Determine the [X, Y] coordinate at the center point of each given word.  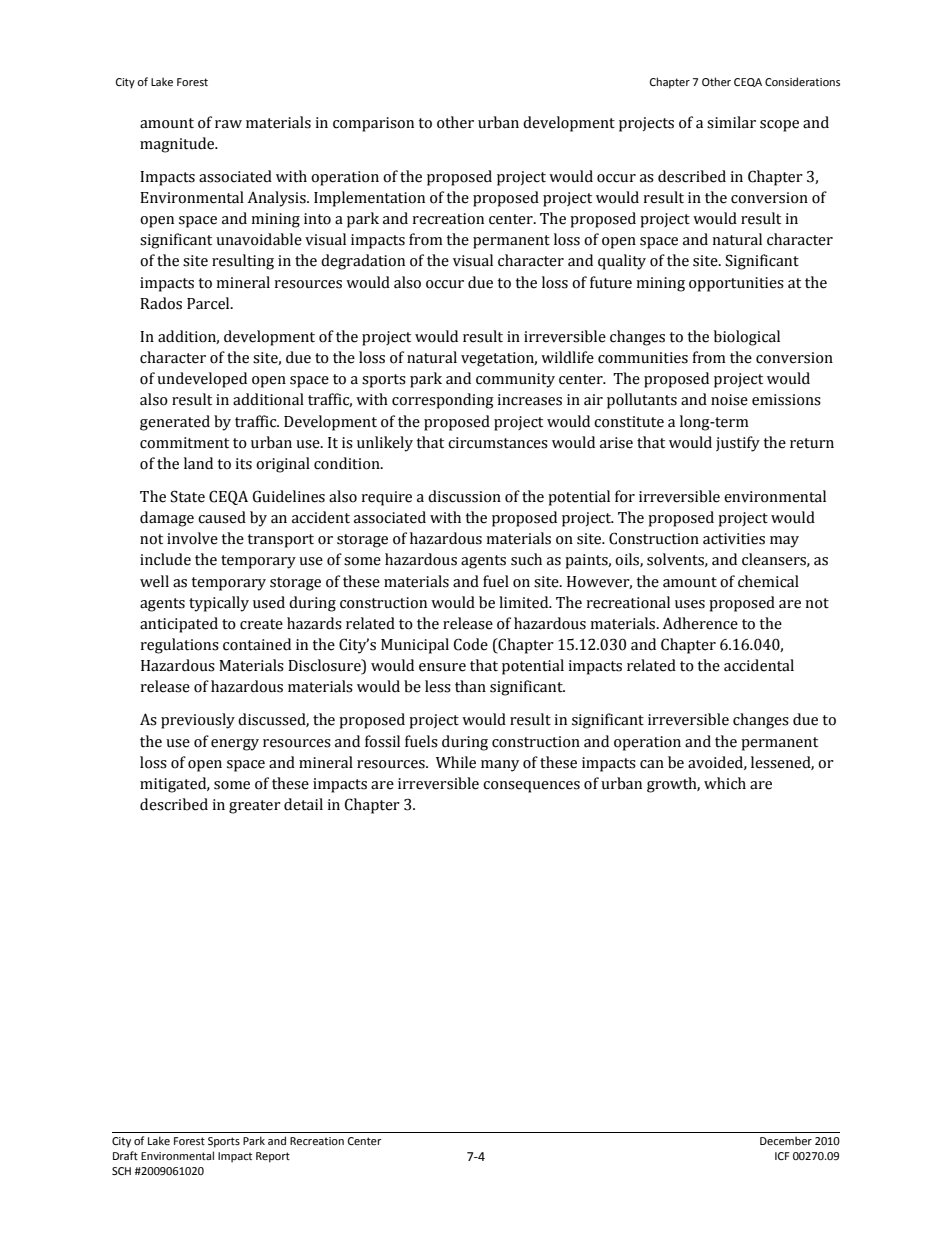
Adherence [700, 623]
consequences [531, 787]
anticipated [179, 625]
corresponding [443, 401]
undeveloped [202, 380]
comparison [373, 124]
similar [731, 122]
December [786, 1140]
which [725, 783]
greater [255, 807]
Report [273, 1157]
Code [471, 644]
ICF [782, 1156]
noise [729, 400]
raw [228, 124]
